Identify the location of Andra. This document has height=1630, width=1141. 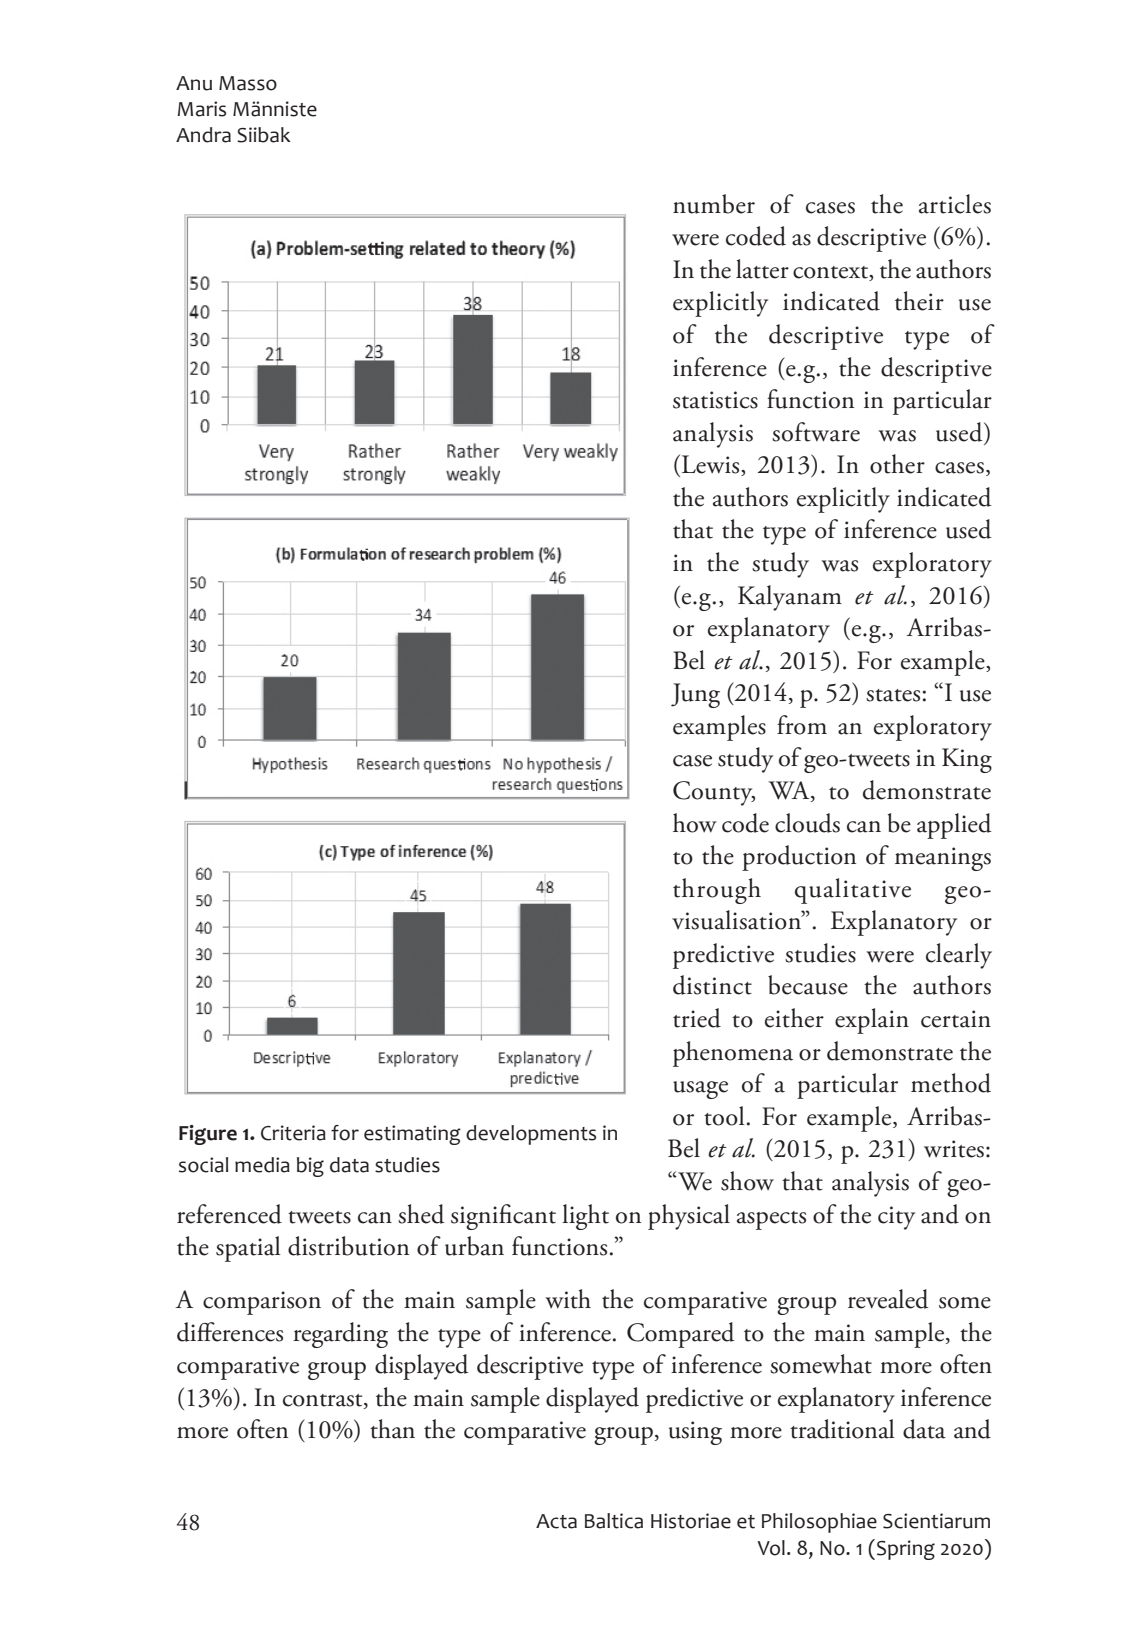
(203, 135).
